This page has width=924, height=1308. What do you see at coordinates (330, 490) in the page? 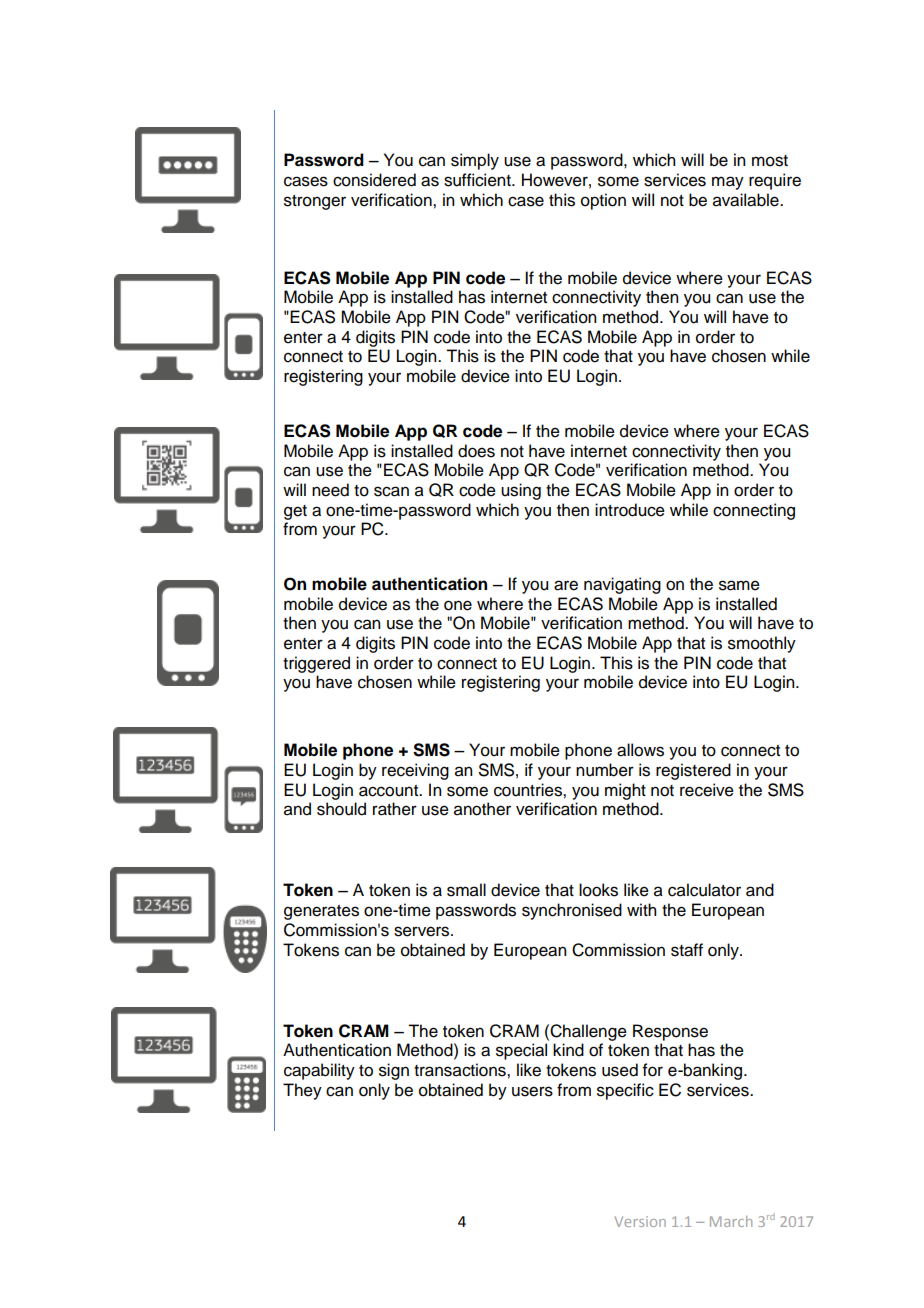
I see `need` at bounding box center [330, 490].
